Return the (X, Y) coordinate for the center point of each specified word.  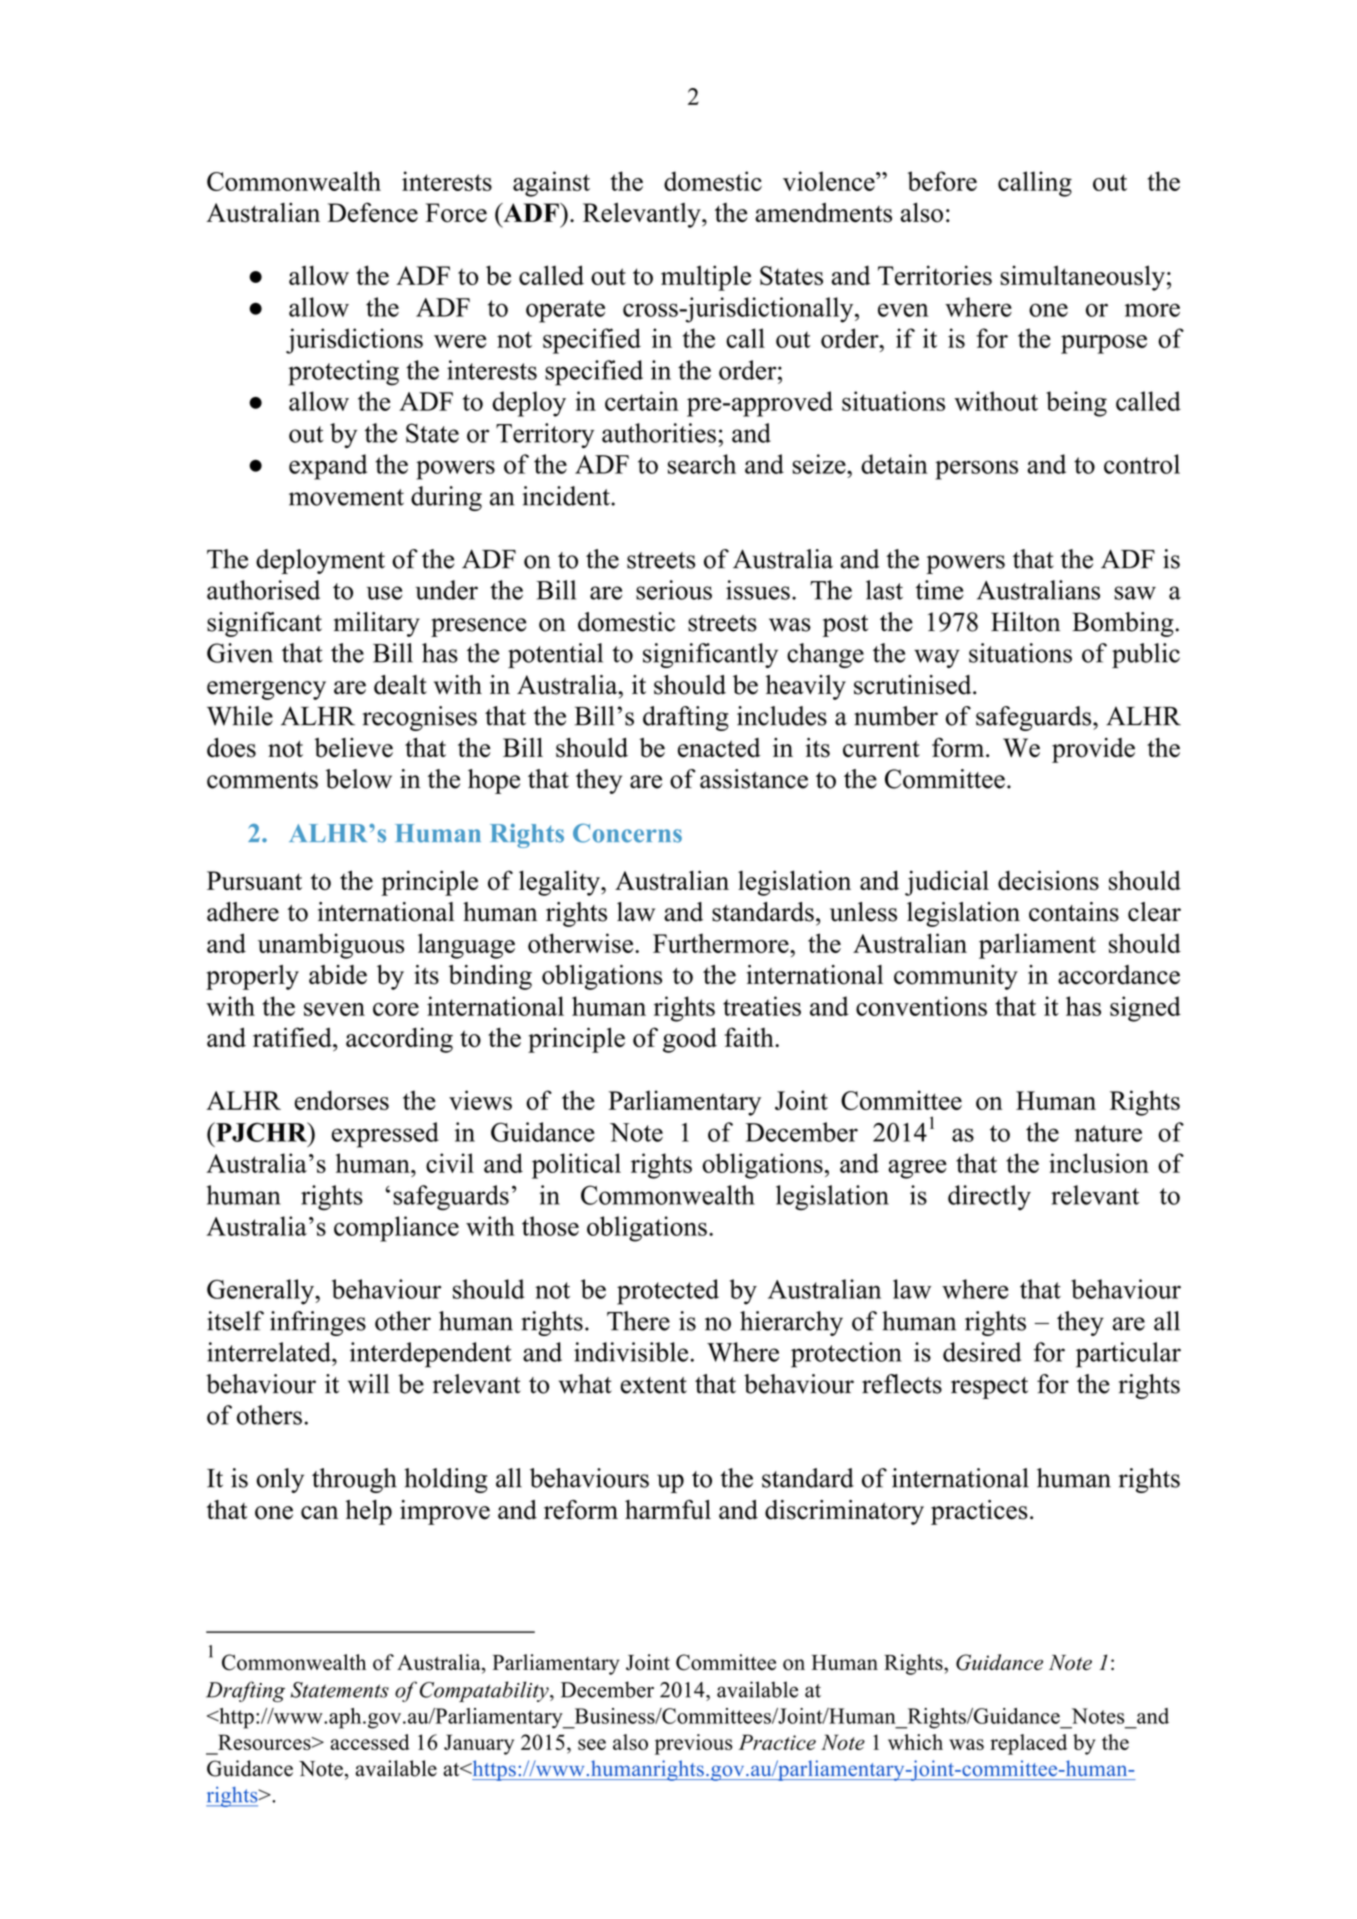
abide (338, 975)
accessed (369, 1742)
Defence (372, 212)
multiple (706, 278)
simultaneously (1082, 278)
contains (1074, 912)
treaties (762, 1006)
